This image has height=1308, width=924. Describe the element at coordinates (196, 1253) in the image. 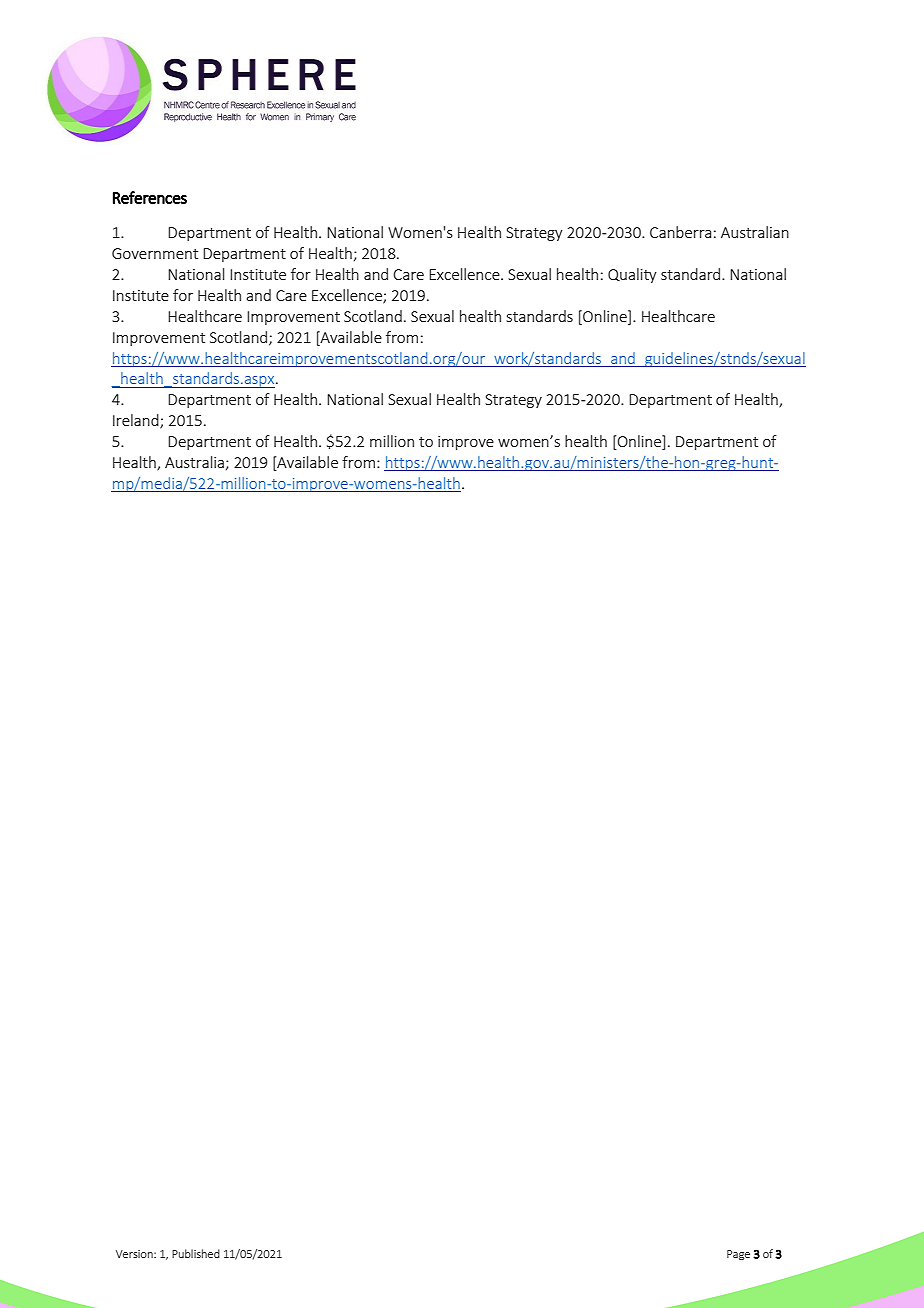

I see `Published` at that location.
